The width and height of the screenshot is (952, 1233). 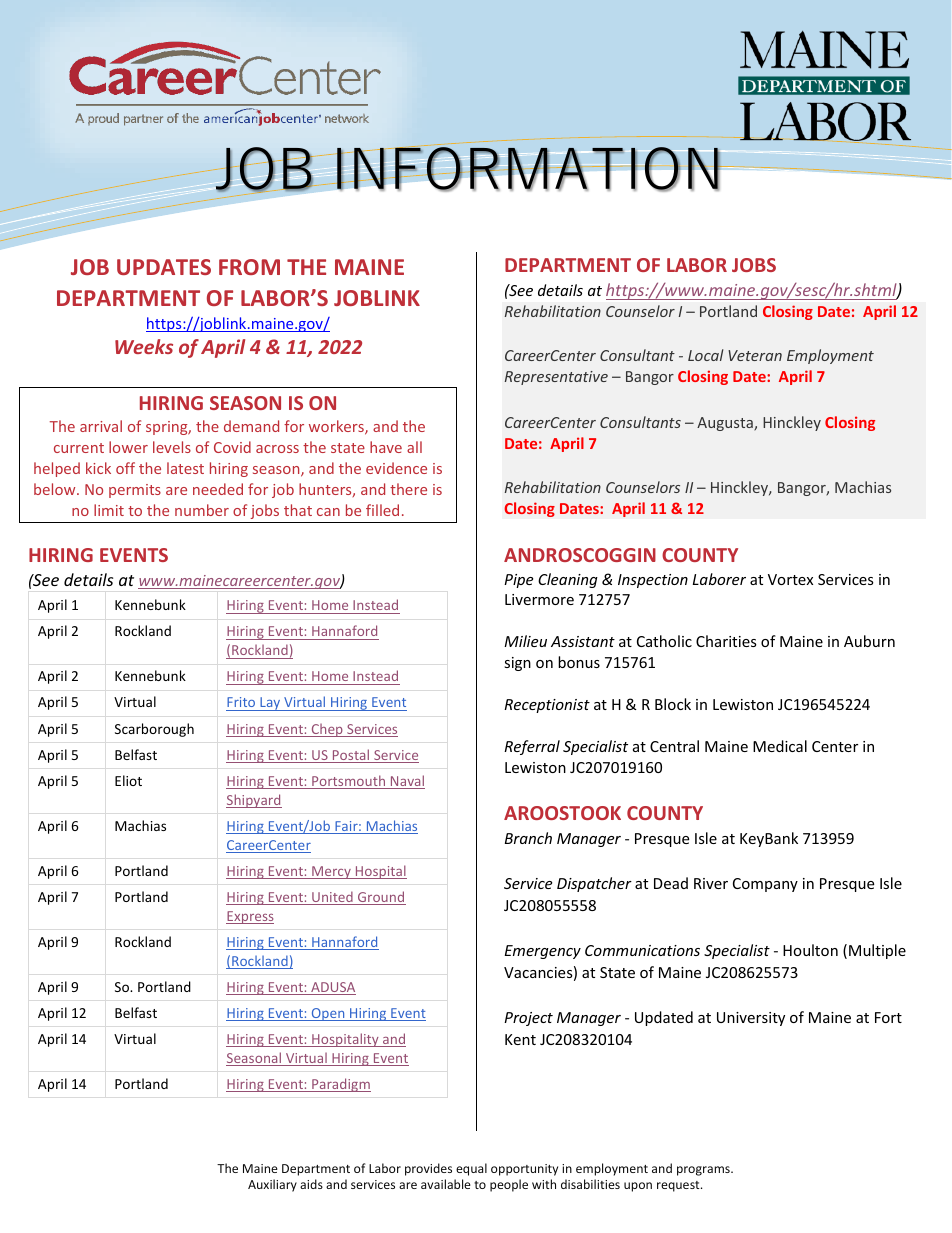 I want to click on Veteran, so click(x=755, y=355).
